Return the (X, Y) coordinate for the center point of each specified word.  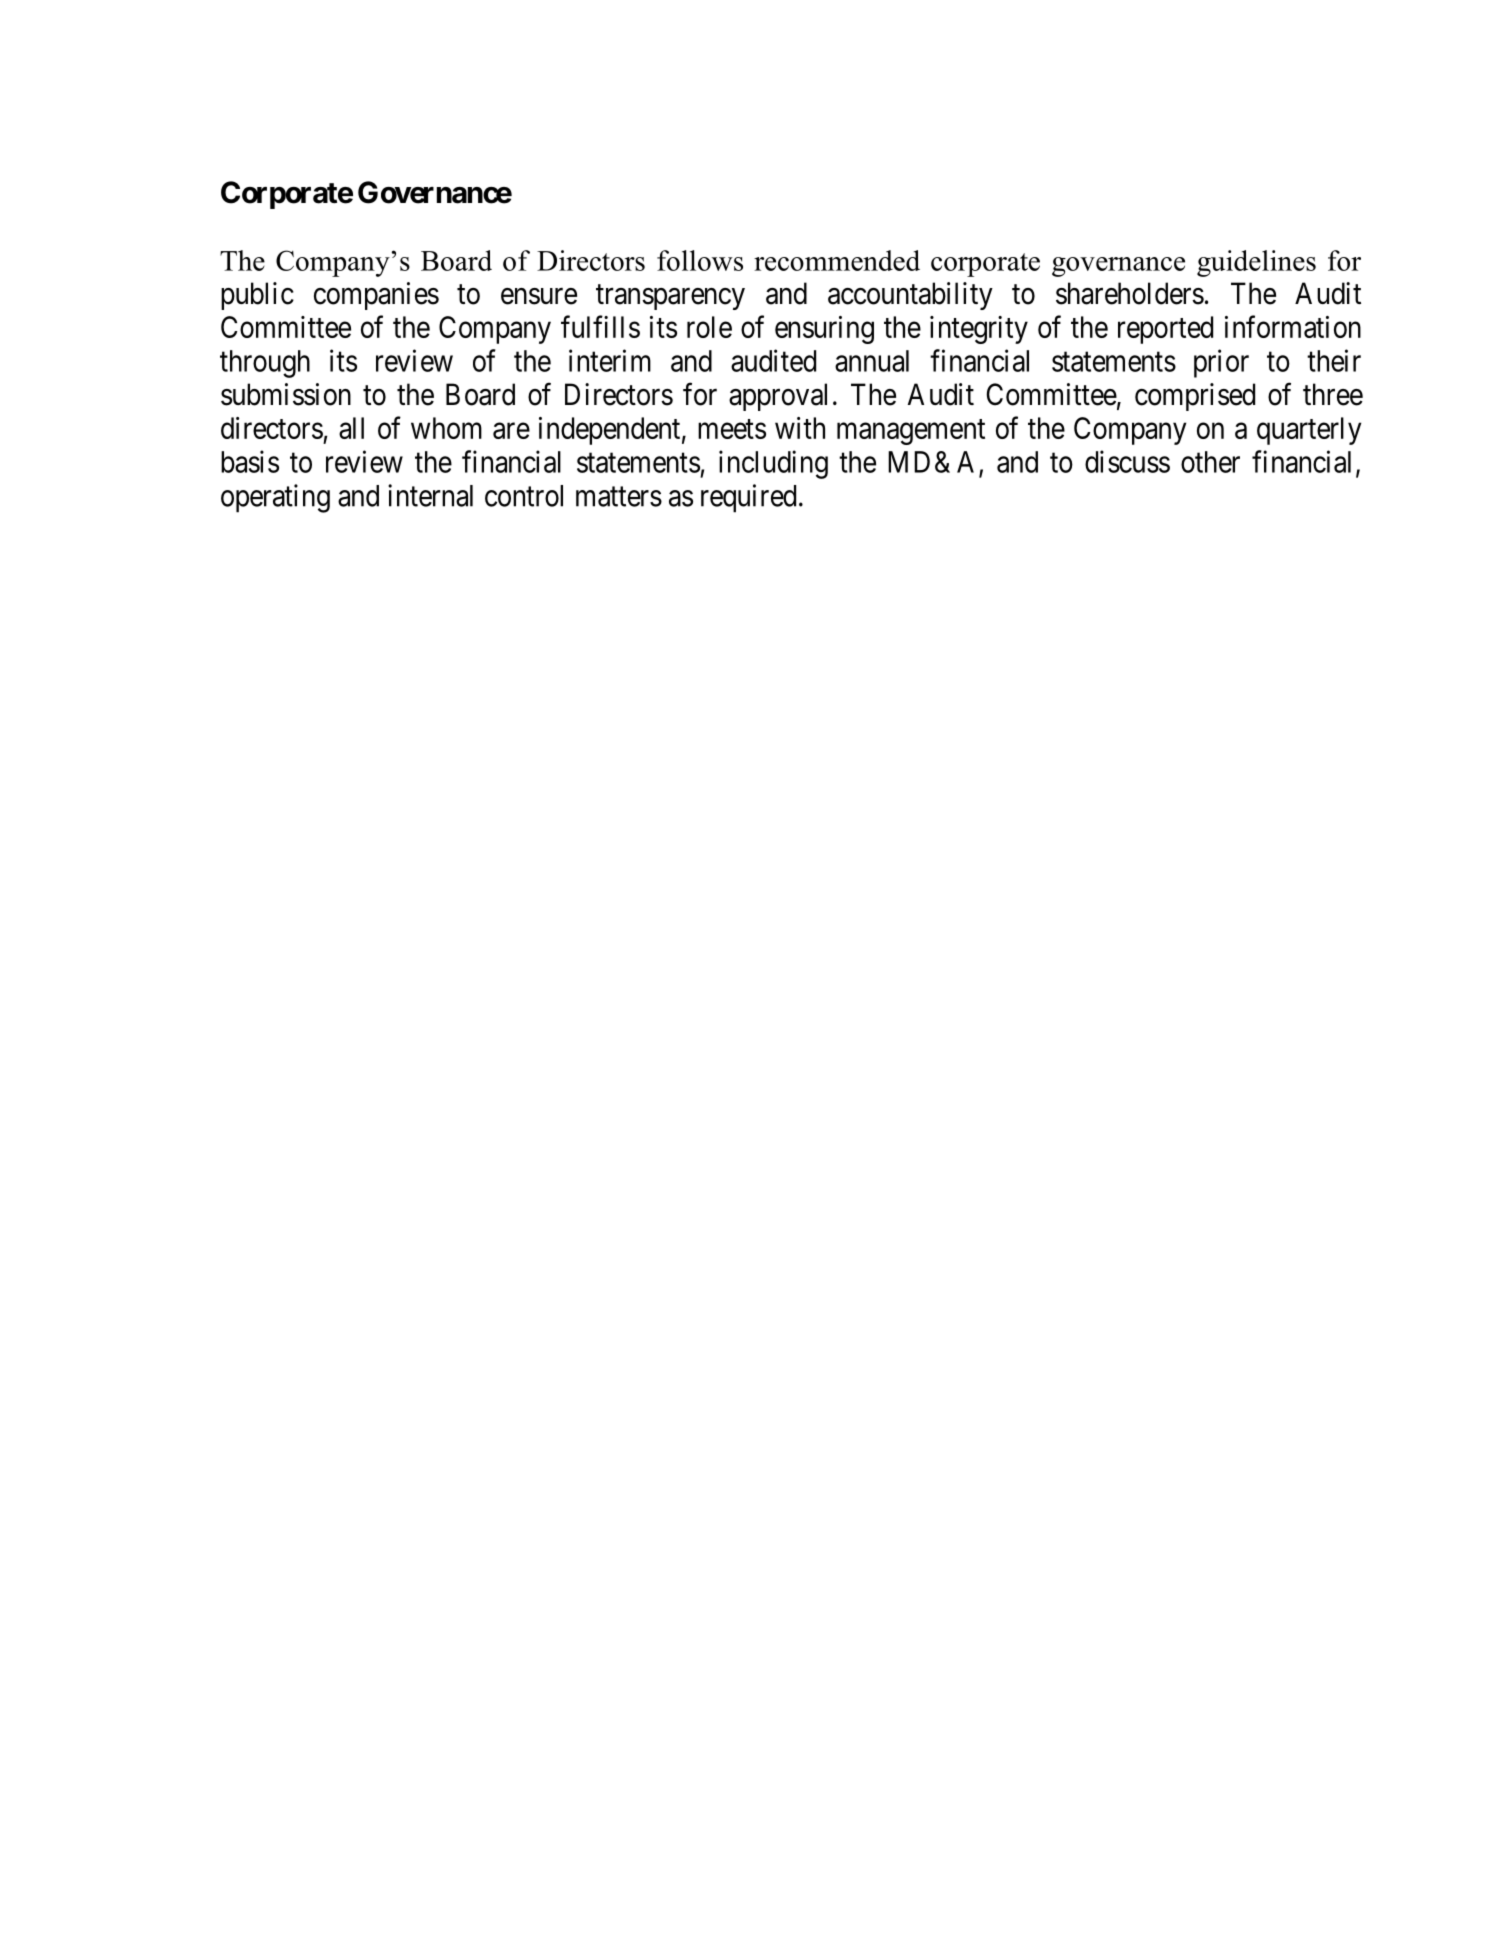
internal (430, 495)
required (748, 498)
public (257, 296)
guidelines (1256, 263)
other (1210, 462)
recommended (837, 260)
